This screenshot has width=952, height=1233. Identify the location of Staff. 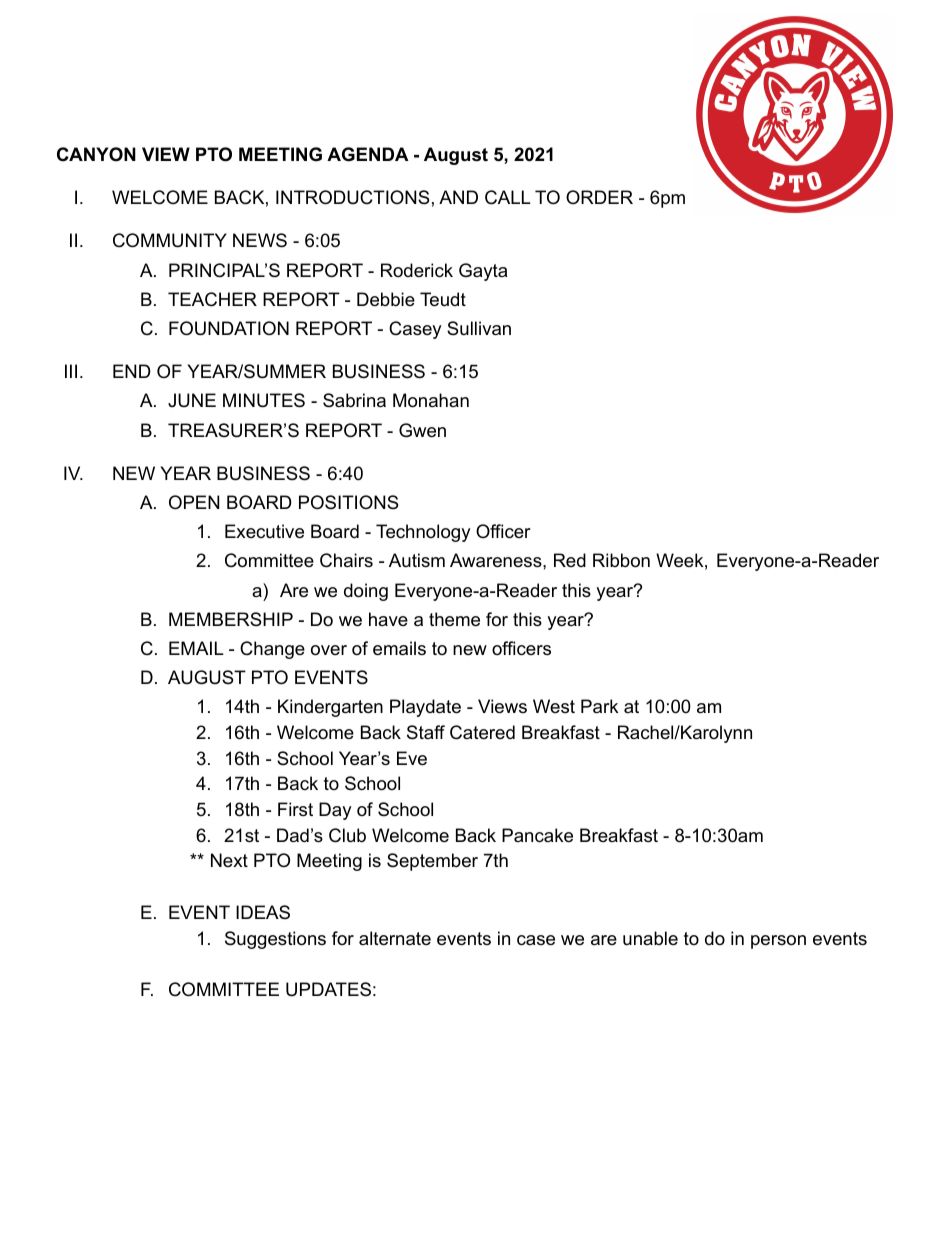
(426, 732).
